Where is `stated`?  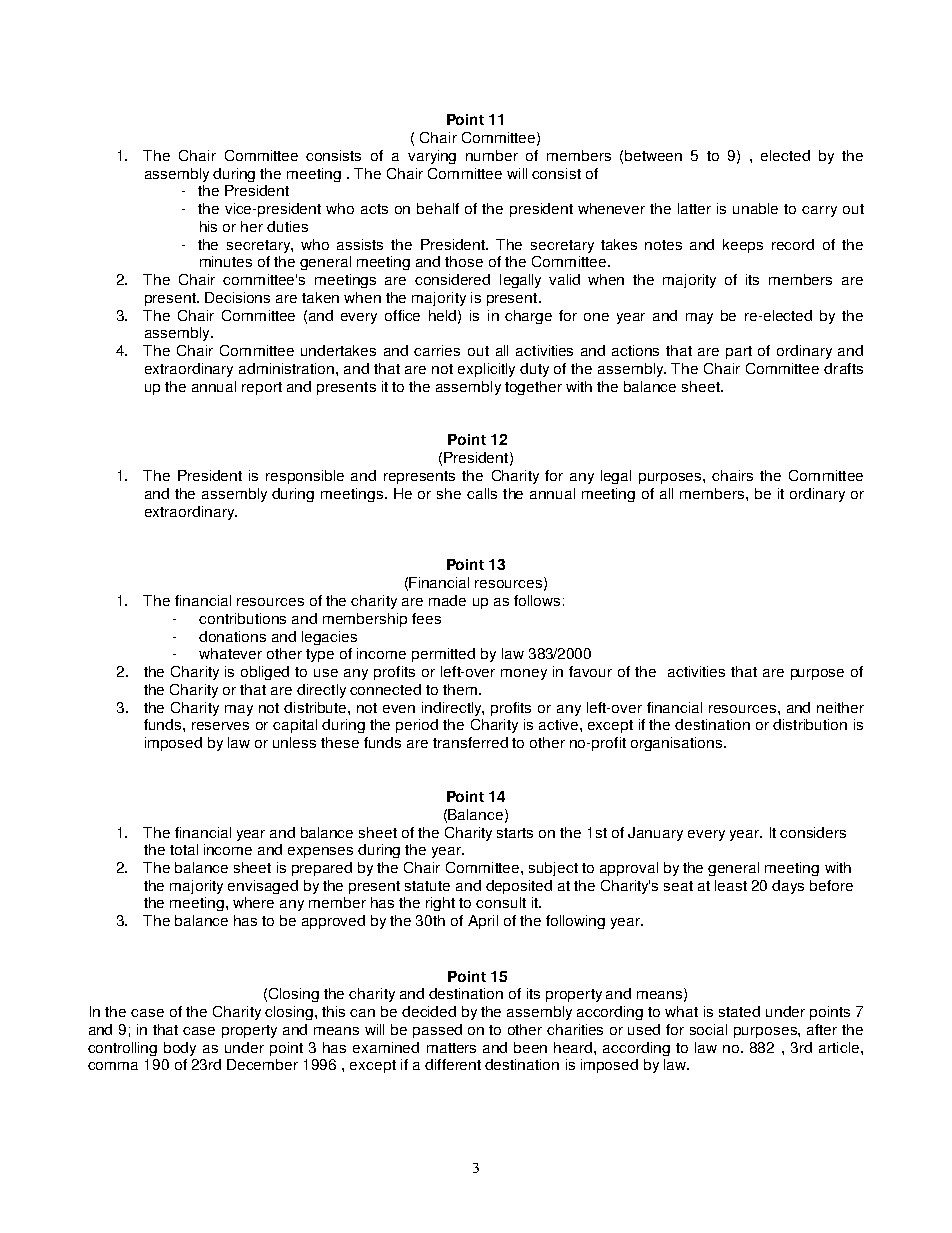 stated is located at coordinates (739, 1011).
